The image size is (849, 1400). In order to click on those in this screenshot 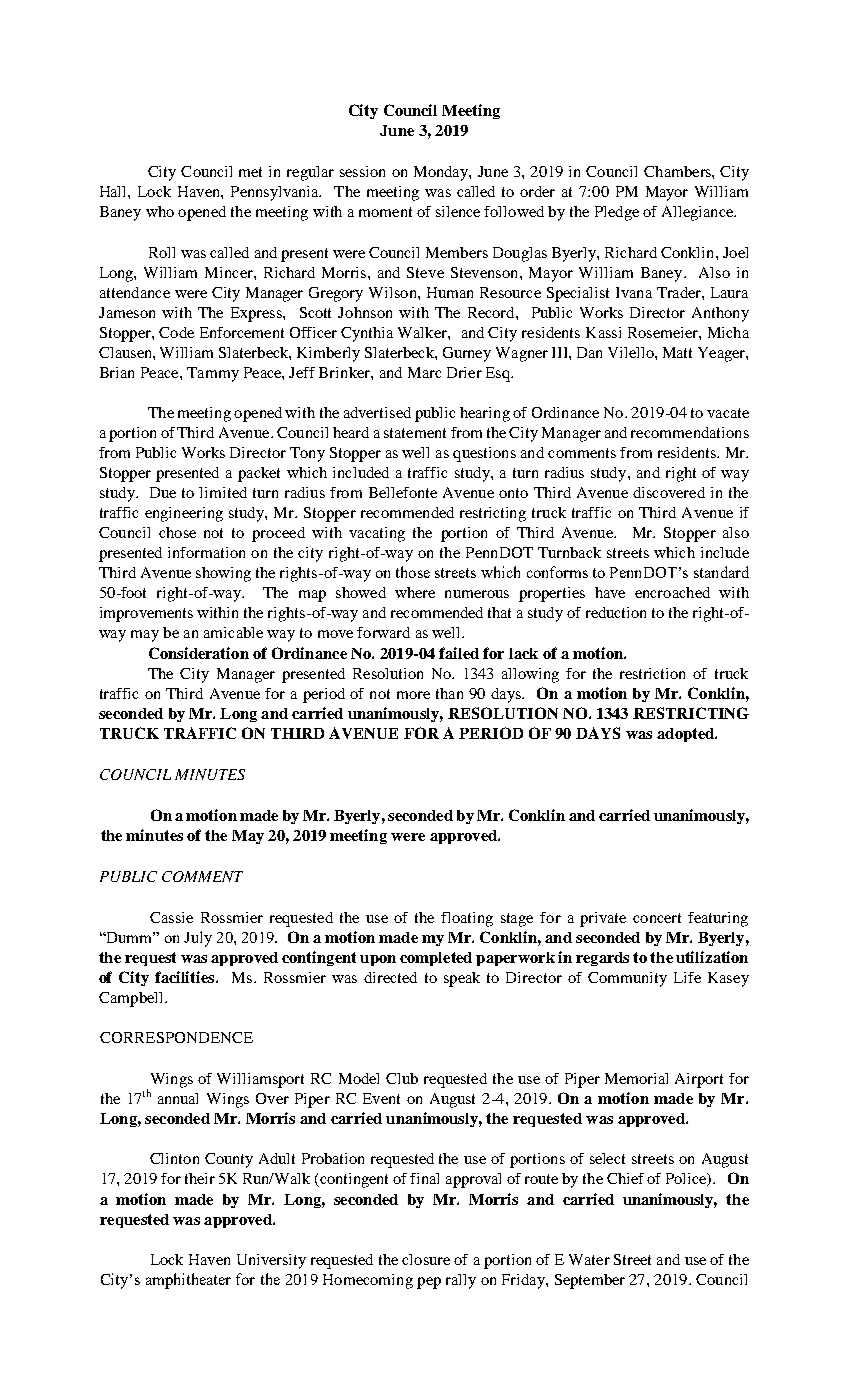, I will do `click(413, 572)`.
